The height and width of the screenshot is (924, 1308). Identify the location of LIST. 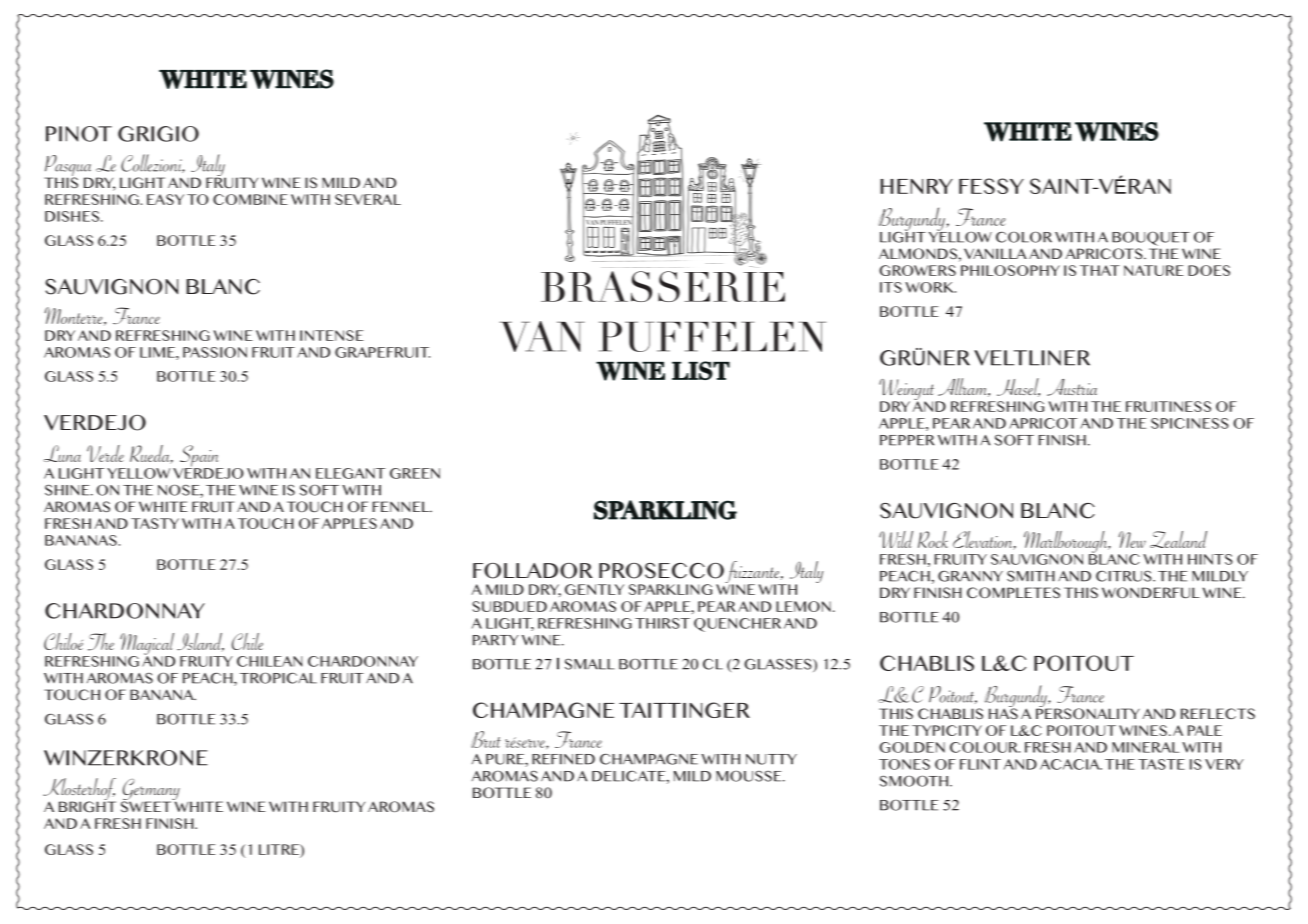
(701, 370).
